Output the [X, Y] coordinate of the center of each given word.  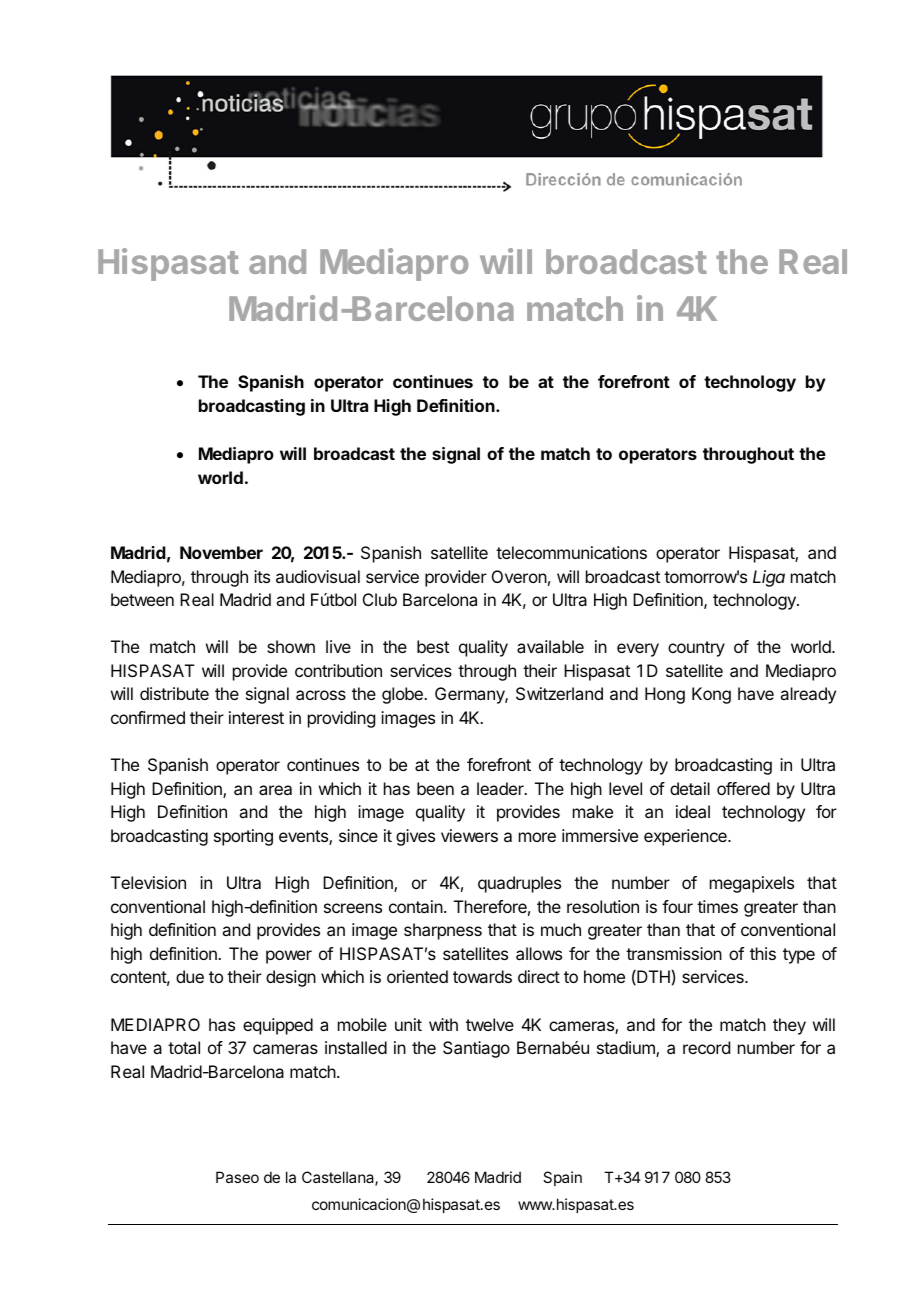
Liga [769, 578]
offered [743, 788]
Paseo [237, 1177]
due [190, 976]
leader [501, 788]
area [275, 790]
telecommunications [571, 552]
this [763, 953]
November [221, 552]
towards [482, 976]
